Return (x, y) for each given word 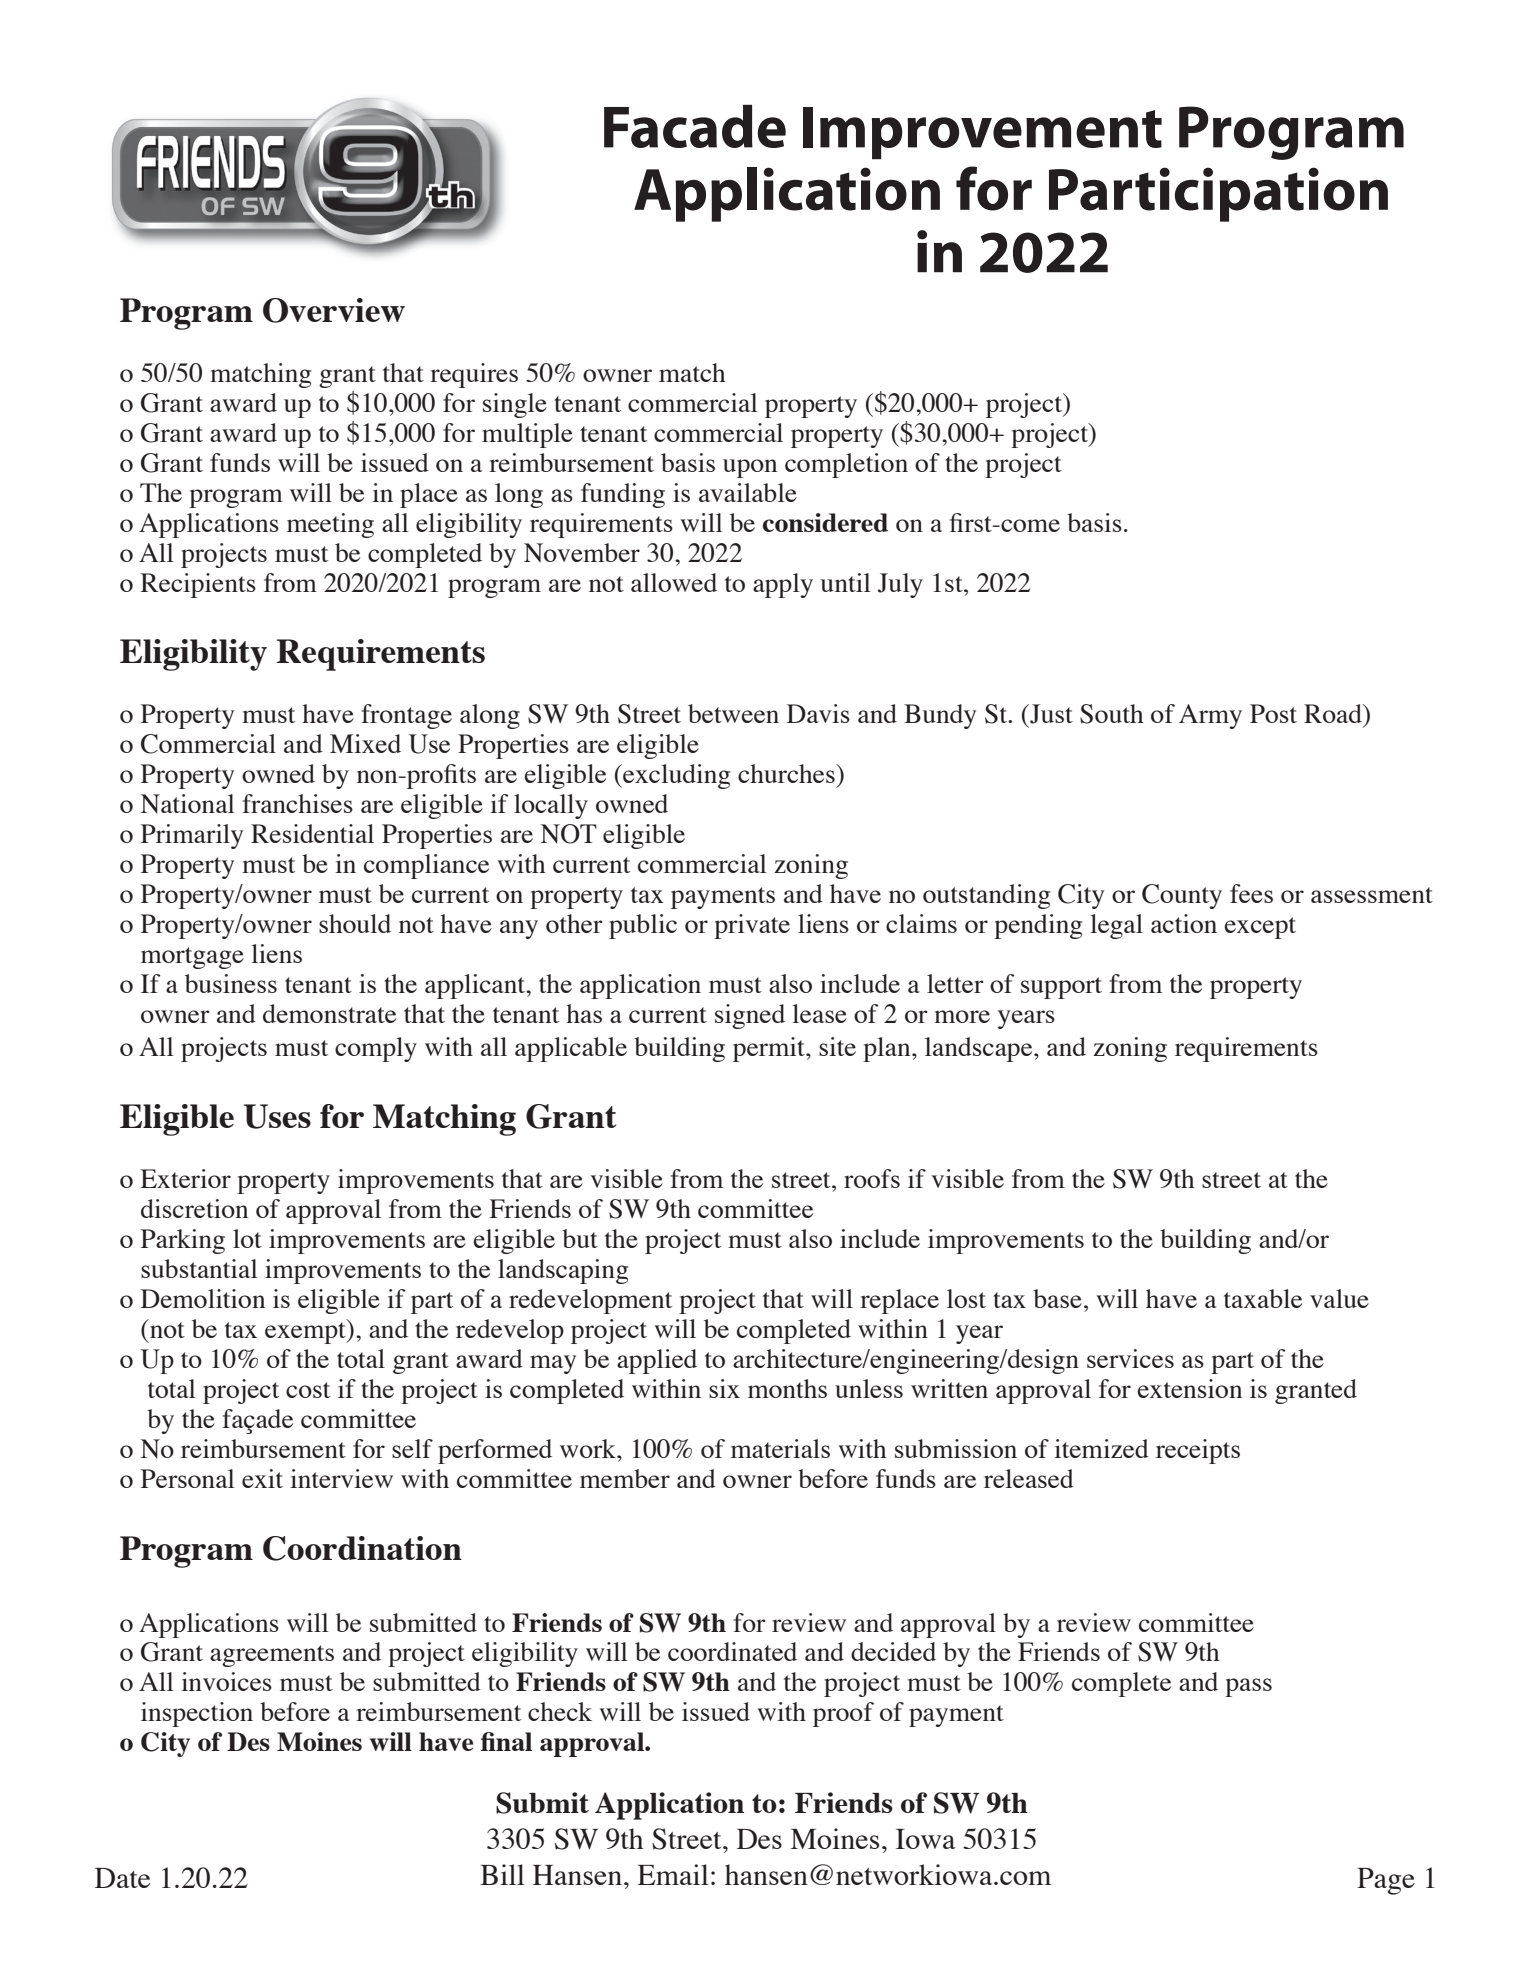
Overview (334, 310)
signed (750, 1016)
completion (846, 465)
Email (673, 1874)
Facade (695, 126)
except (1260, 928)
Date (122, 1878)
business (231, 983)
